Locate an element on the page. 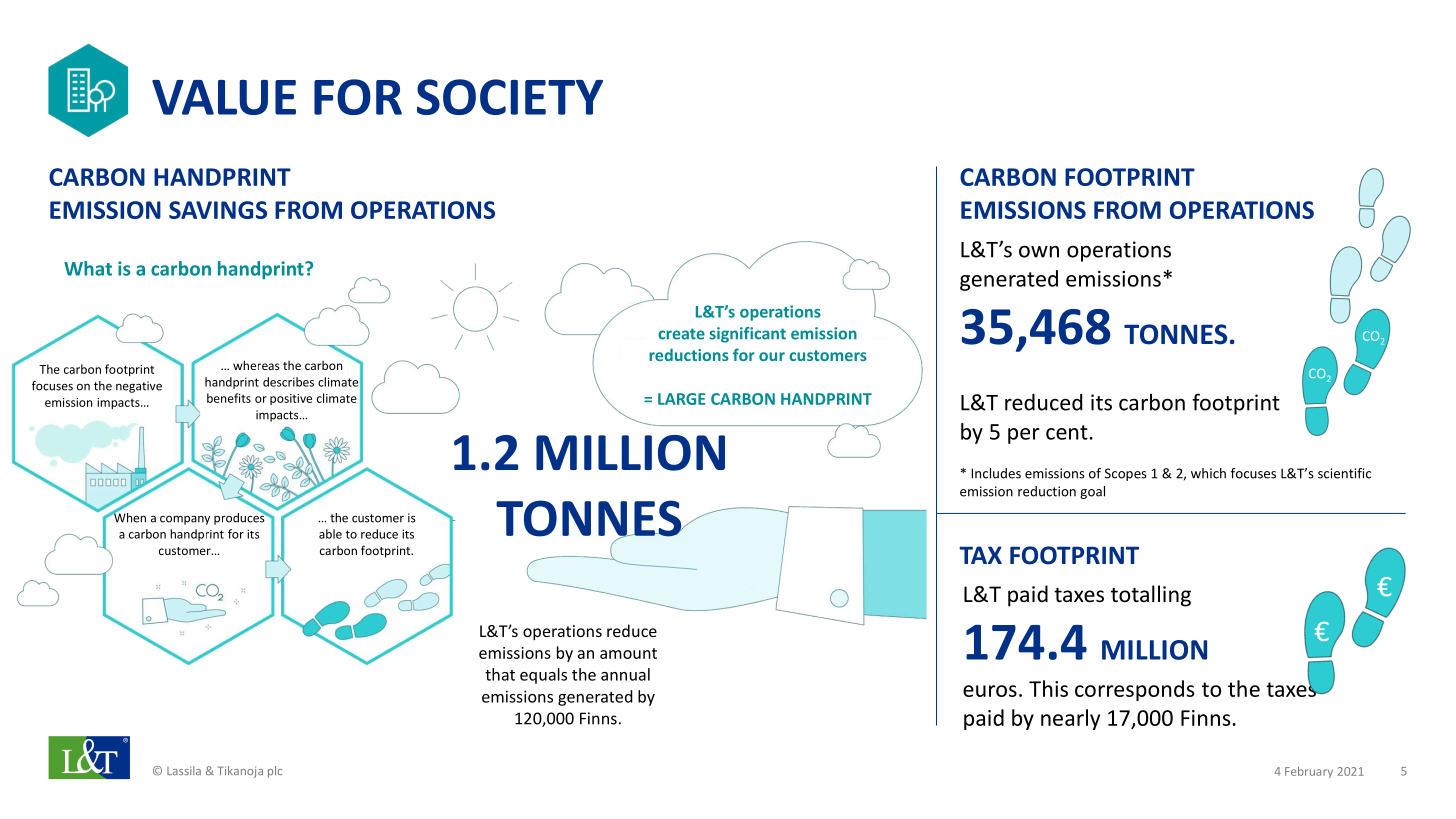 The image size is (1456, 819). VALUE is located at coordinates (224, 97).
